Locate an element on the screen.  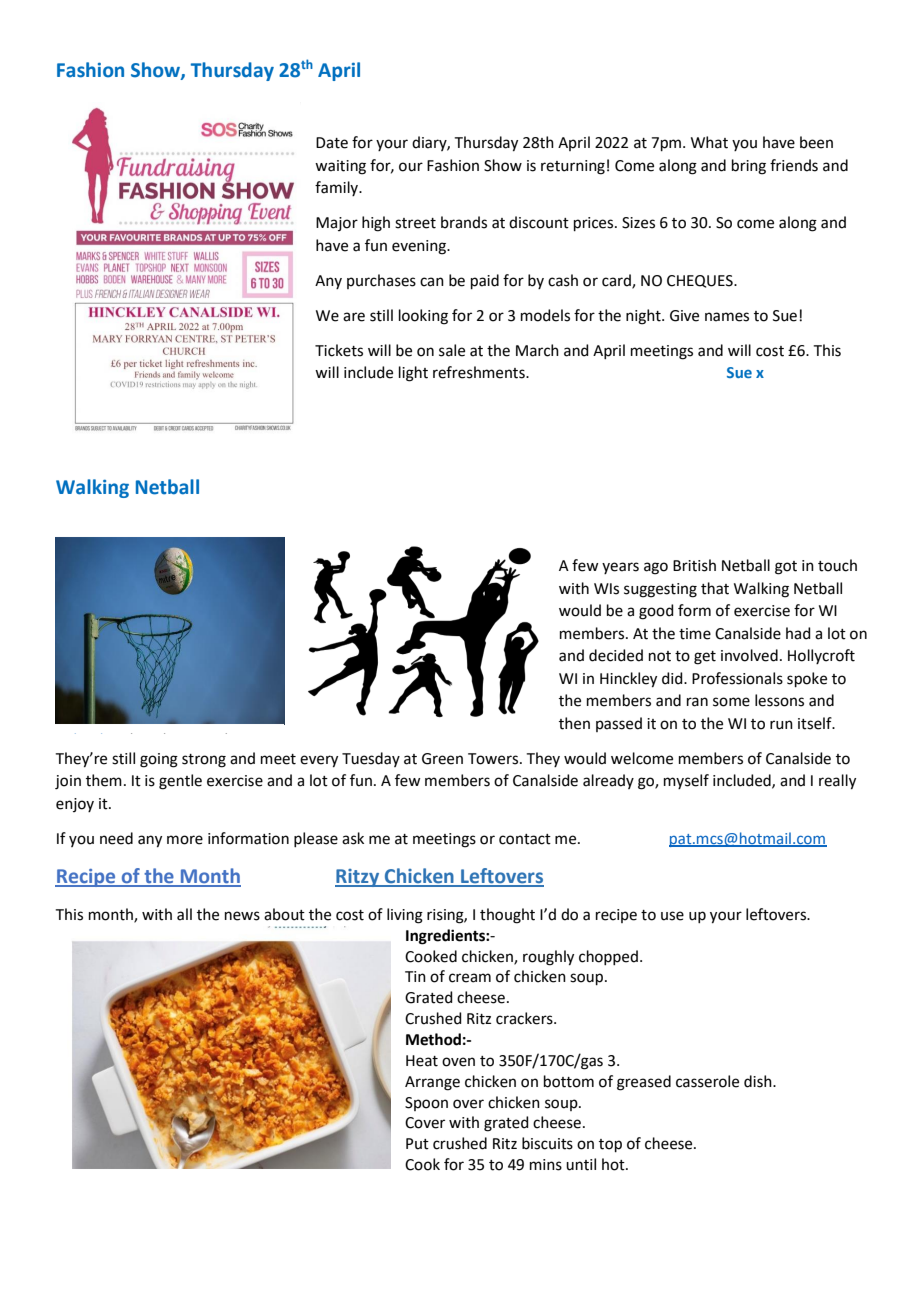
Date is located at coordinates (332, 143).
